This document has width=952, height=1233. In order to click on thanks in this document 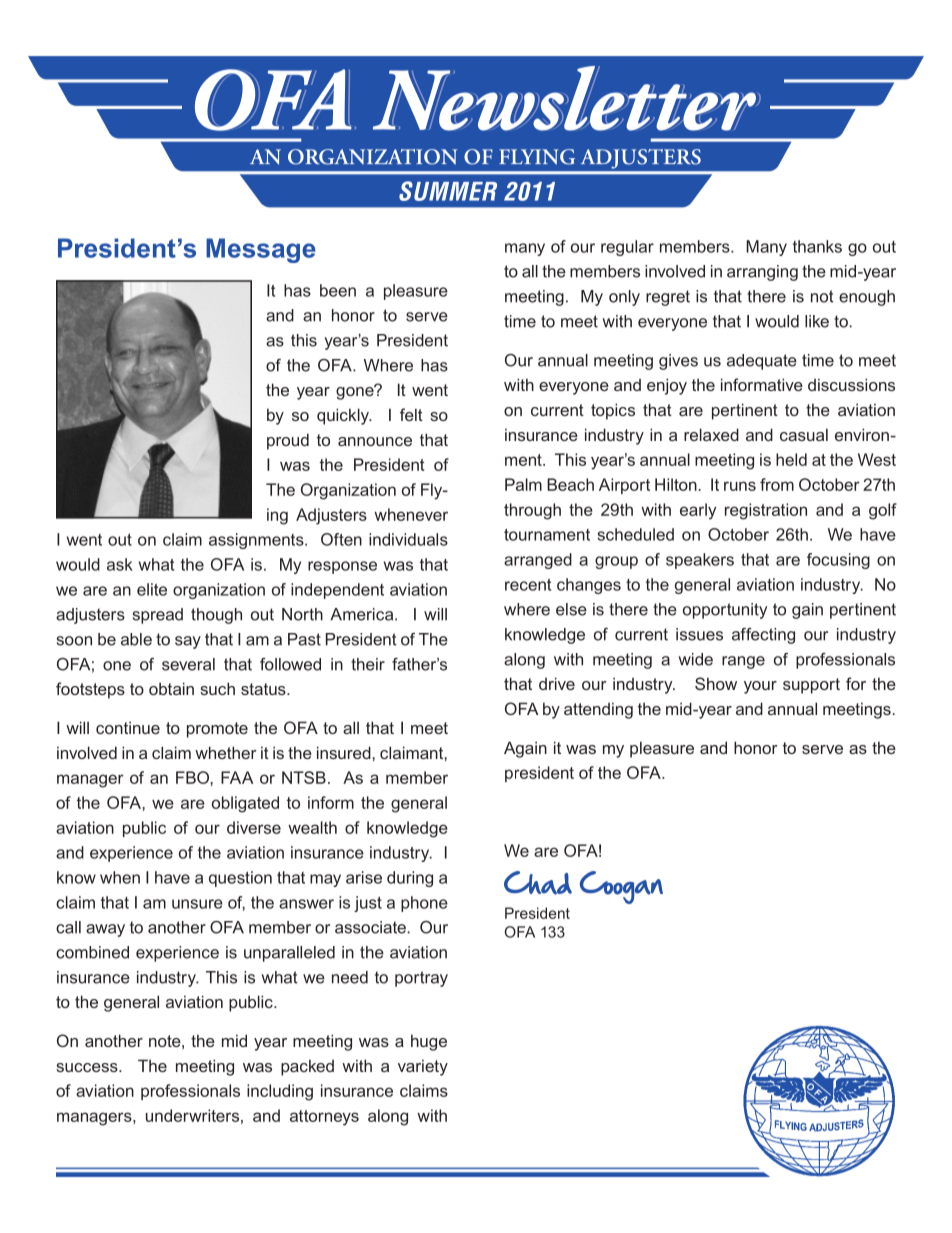, I will do `click(817, 246)`.
